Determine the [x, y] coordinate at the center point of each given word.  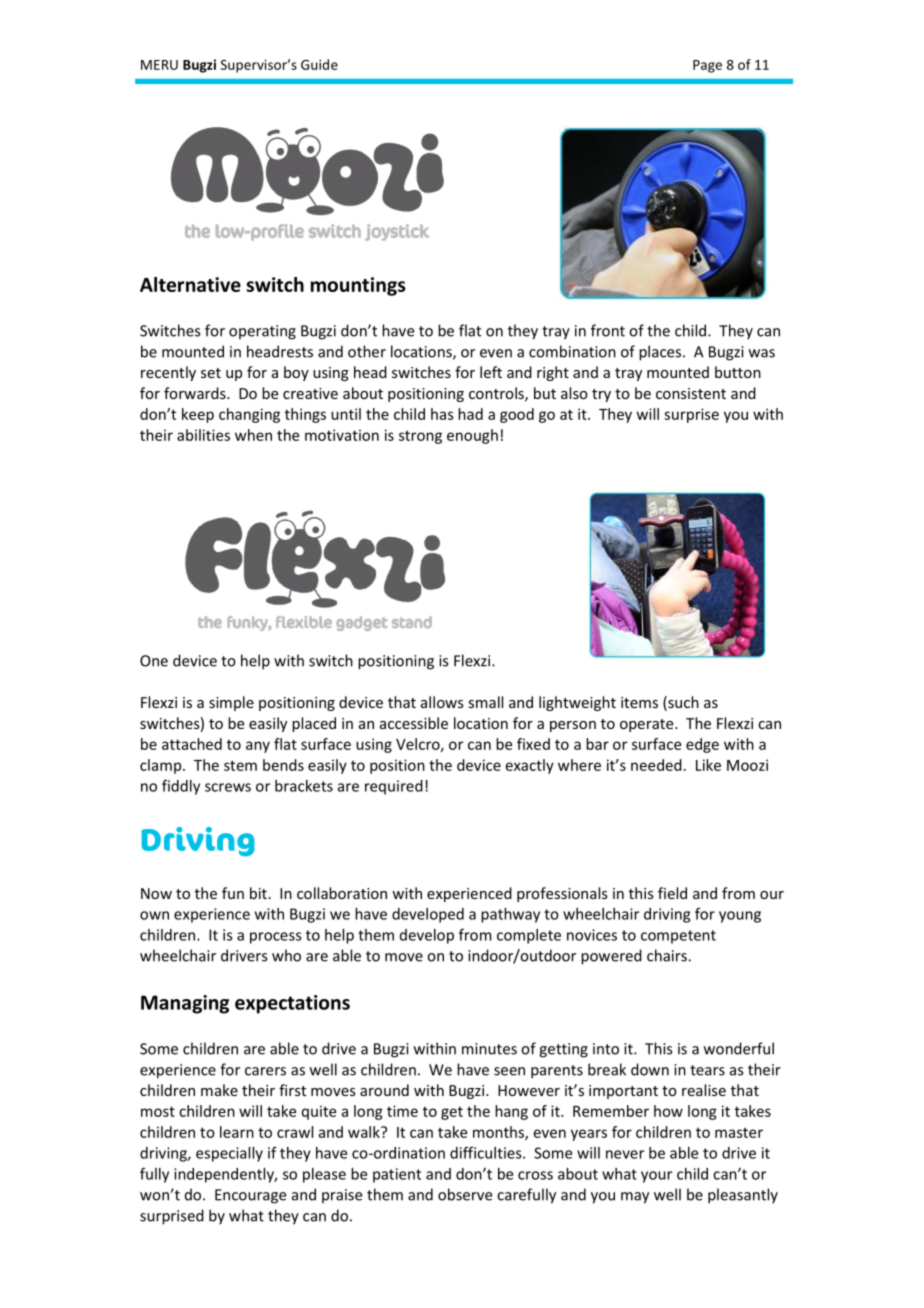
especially [229, 1154]
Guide [319, 64]
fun [233, 893]
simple [231, 703]
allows [442, 702]
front [608, 330]
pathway [510, 915]
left [491, 372]
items [639, 702]
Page [707, 66]
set [211, 373]
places [661, 353]
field [672, 893]
